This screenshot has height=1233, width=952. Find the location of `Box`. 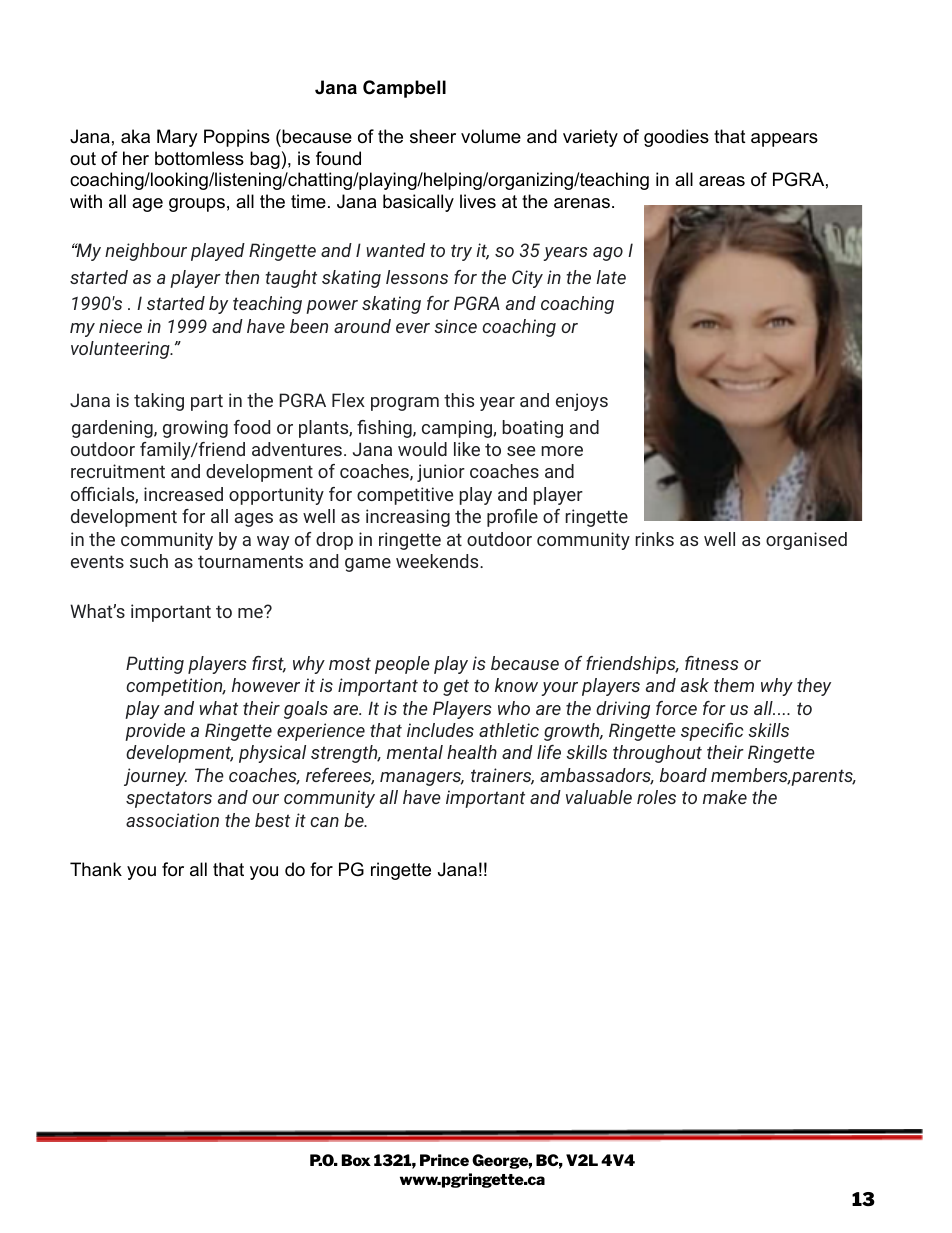

Box is located at coordinates (356, 1160).
